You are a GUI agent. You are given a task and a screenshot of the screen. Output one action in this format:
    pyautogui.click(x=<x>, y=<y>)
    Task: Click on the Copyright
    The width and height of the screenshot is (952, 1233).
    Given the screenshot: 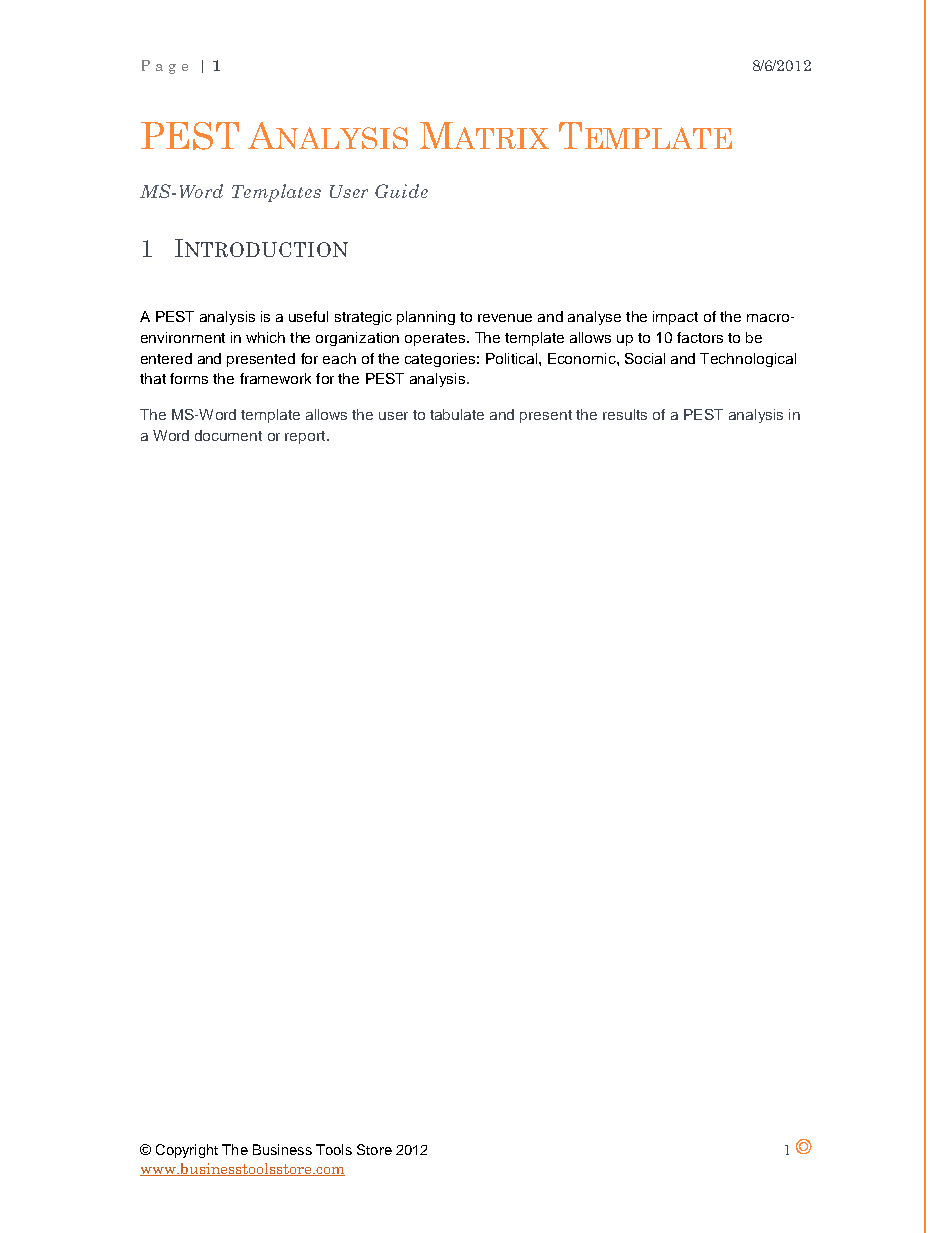 What is the action you would take?
    pyautogui.click(x=187, y=1151)
